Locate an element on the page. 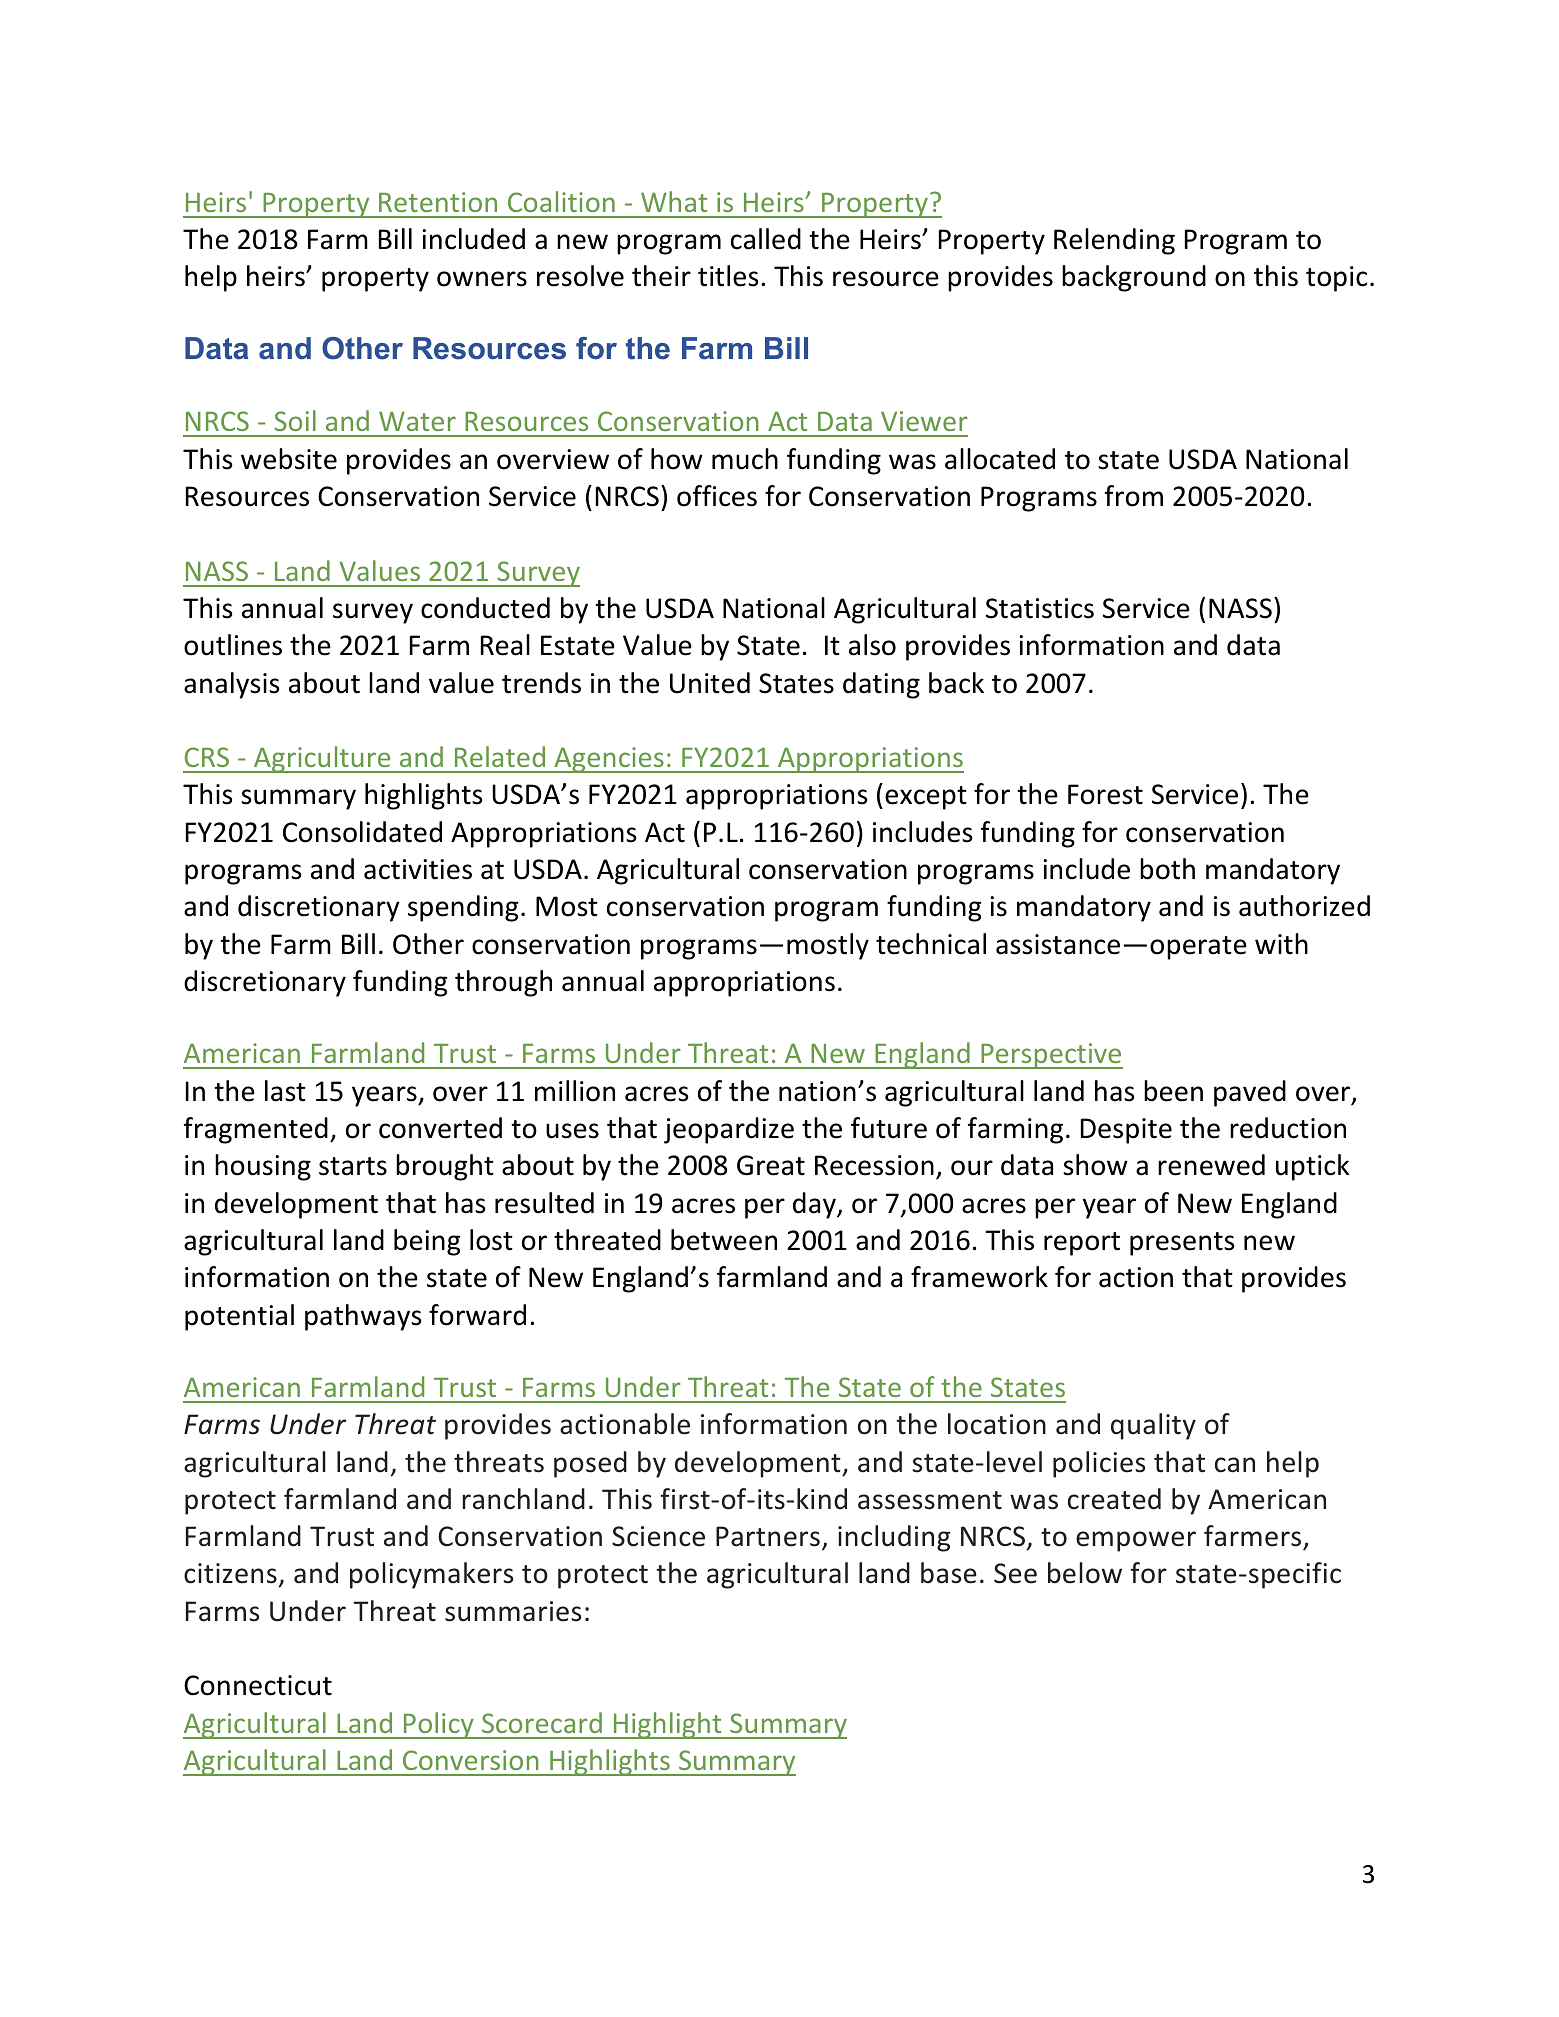 The height and width of the page is (2017, 1559). Scorecard is located at coordinates (542, 1722).
